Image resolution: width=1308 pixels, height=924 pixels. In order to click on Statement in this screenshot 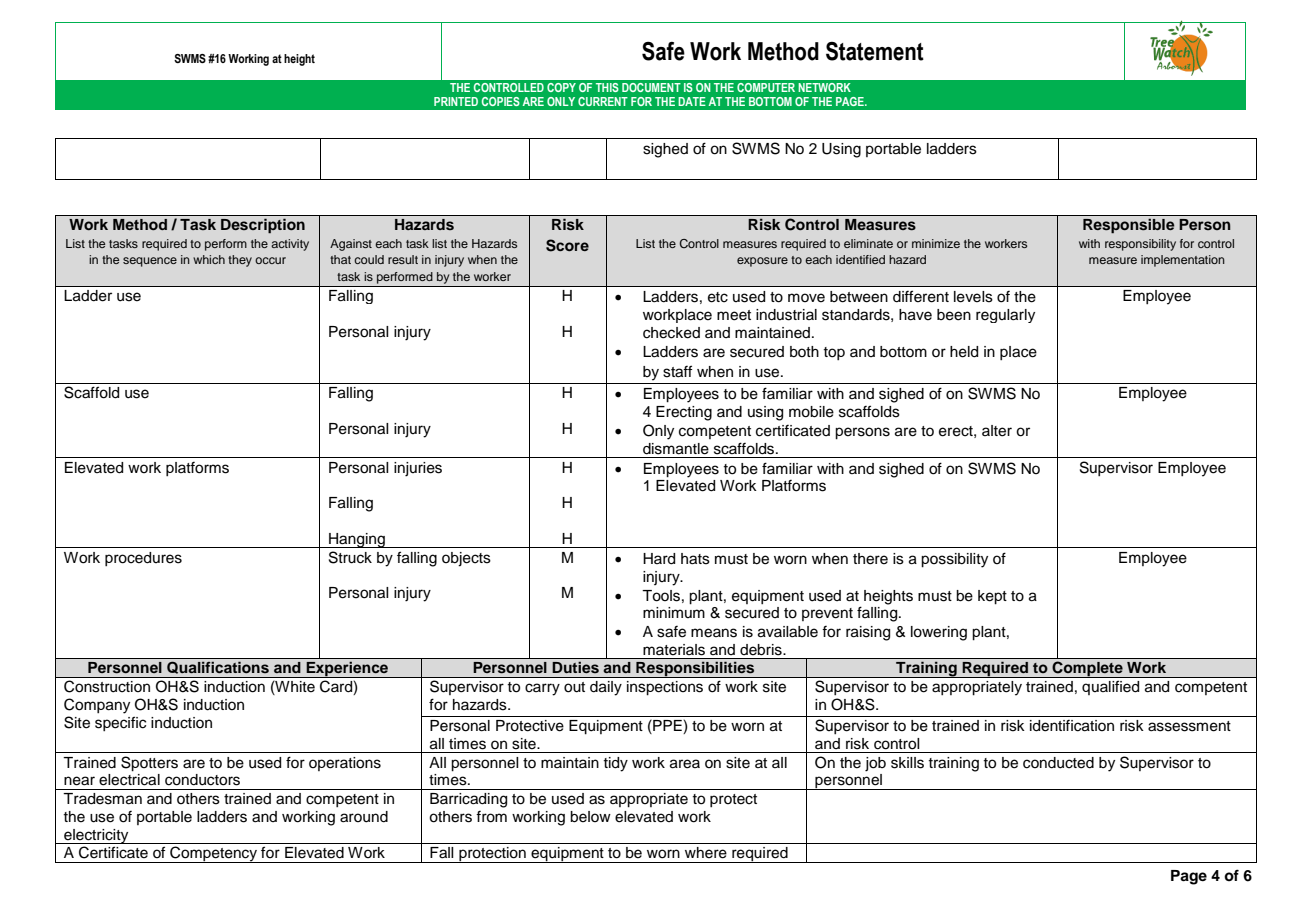, I will do `click(875, 51)`.
